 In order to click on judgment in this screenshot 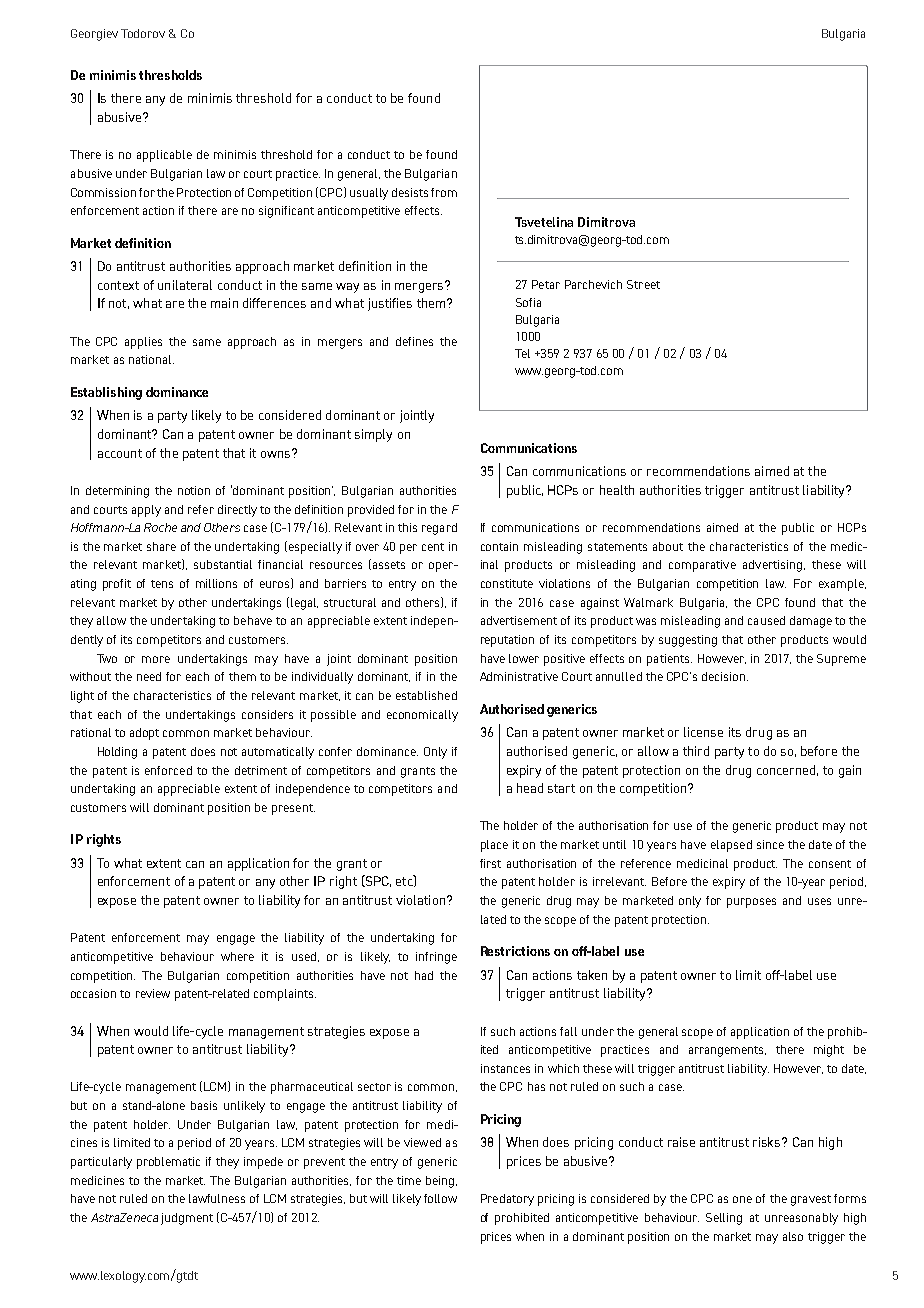, I will do `click(187, 1219)`.
